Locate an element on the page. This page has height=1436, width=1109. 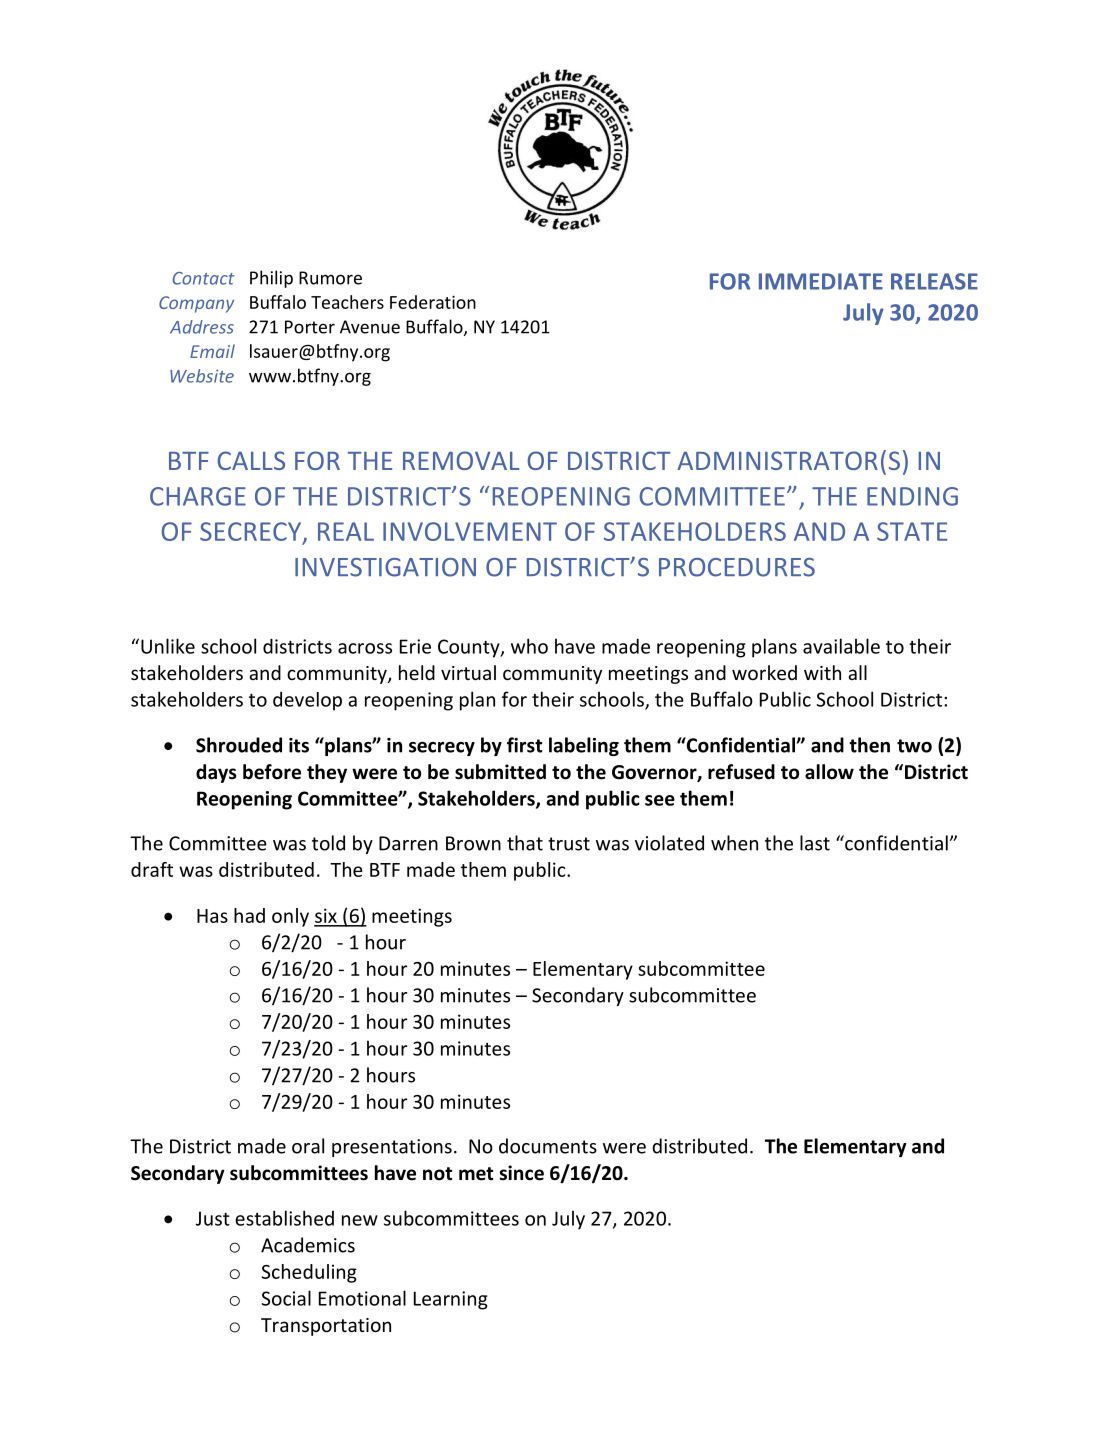
who is located at coordinates (529, 646).
